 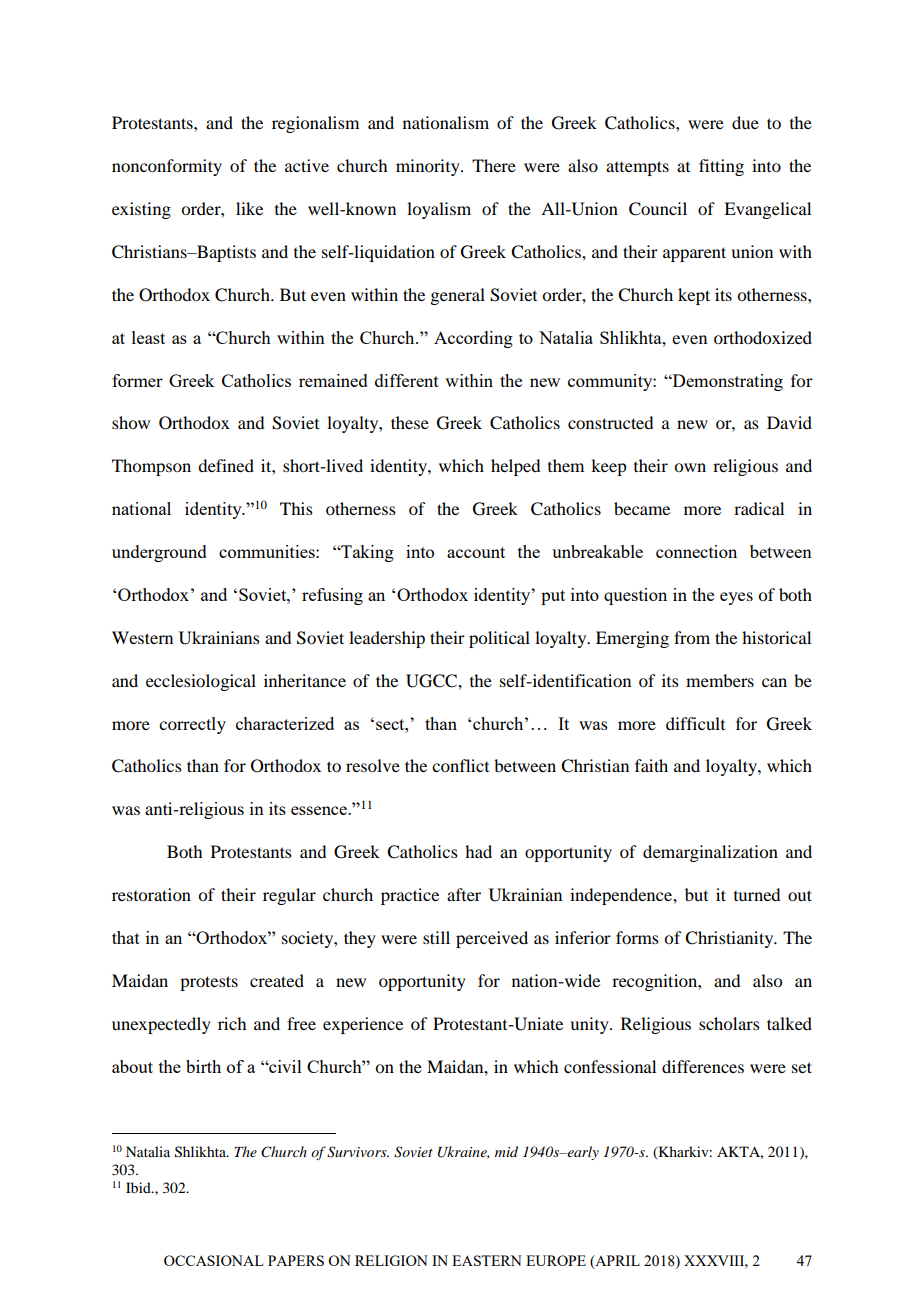 What do you see at coordinates (226, 465) in the screenshot?
I see `defined` at bounding box center [226, 465].
